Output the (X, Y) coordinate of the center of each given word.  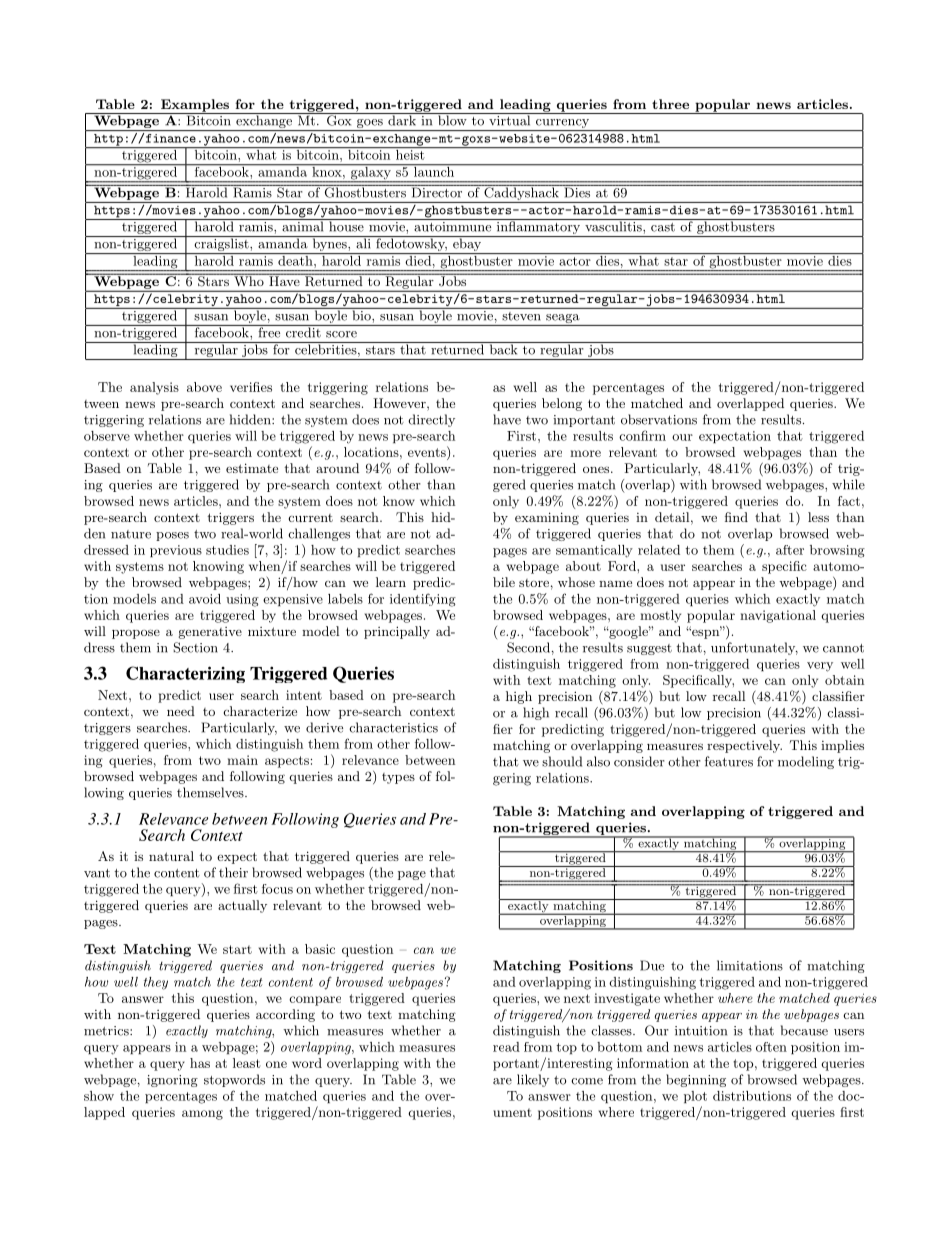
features (729, 761)
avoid (205, 599)
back (503, 348)
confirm (642, 435)
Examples (195, 106)
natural (171, 856)
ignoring (172, 1081)
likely (533, 1080)
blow (452, 119)
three (670, 104)
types (398, 778)
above (204, 387)
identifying (423, 600)
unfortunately (754, 648)
